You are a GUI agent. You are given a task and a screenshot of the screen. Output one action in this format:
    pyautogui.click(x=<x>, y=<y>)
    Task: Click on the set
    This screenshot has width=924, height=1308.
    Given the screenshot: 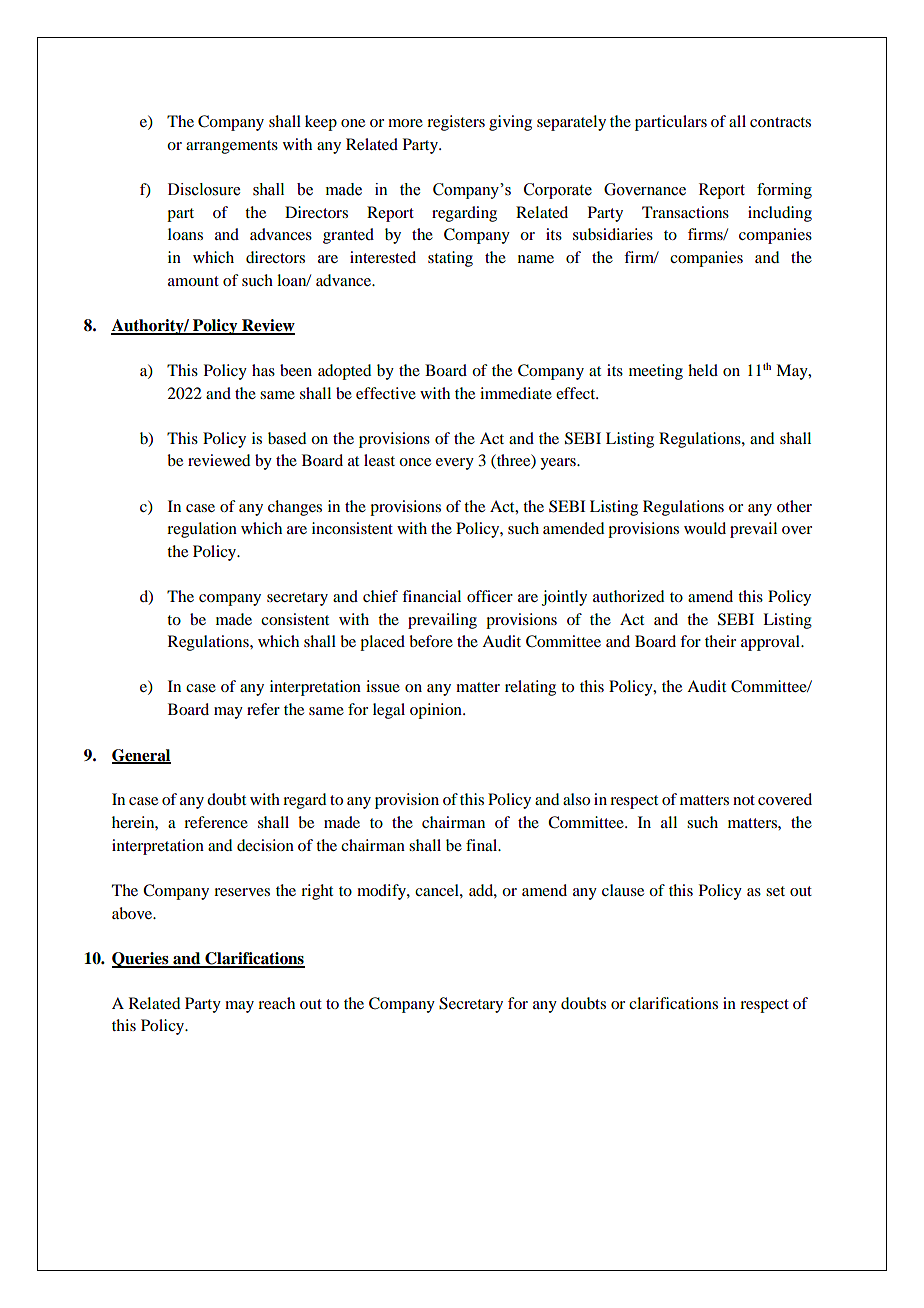 What is the action you would take?
    pyautogui.click(x=775, y=891)
